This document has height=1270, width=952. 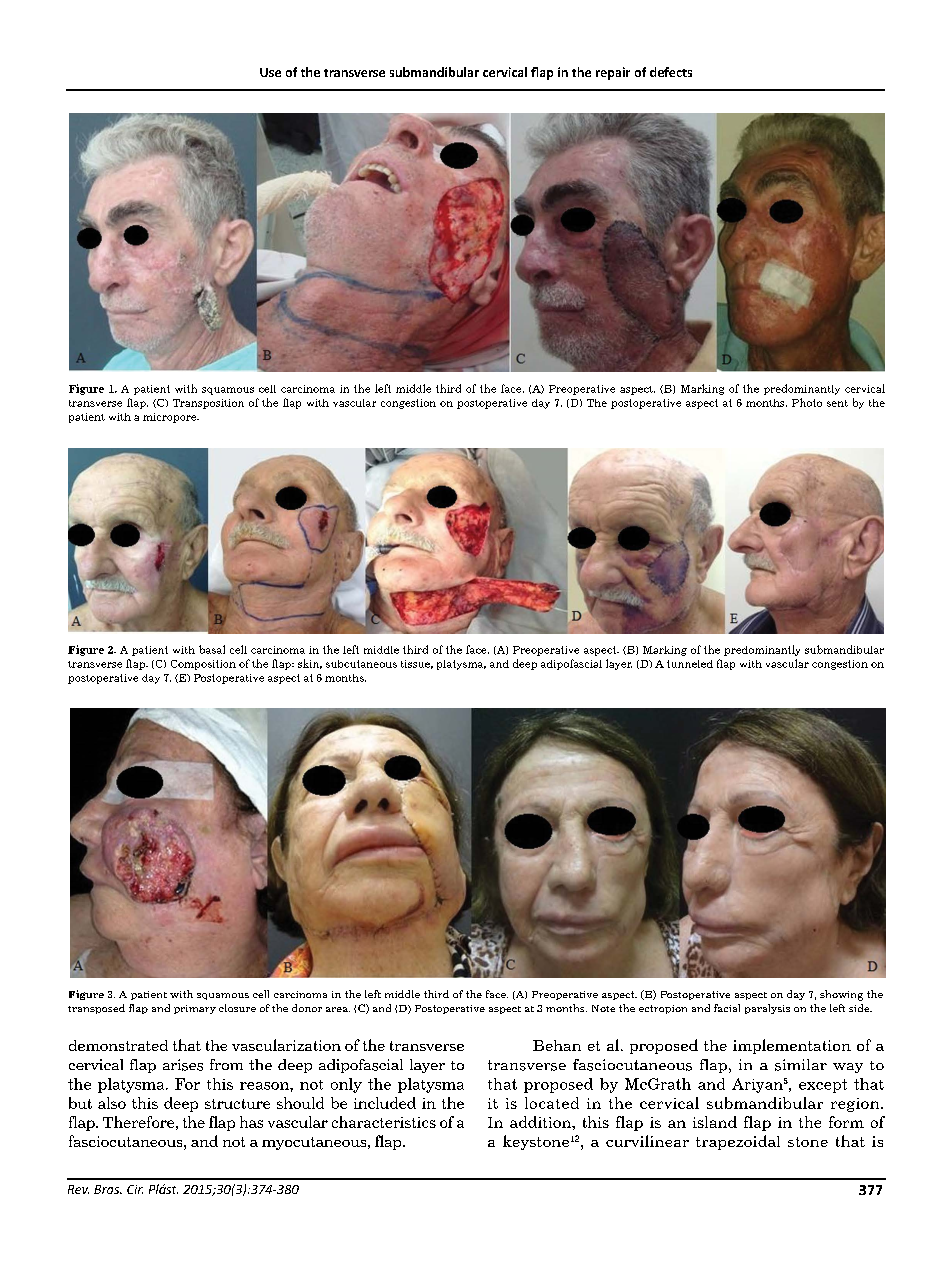 I want to click on tunneled, so click(x=690, y=664).
